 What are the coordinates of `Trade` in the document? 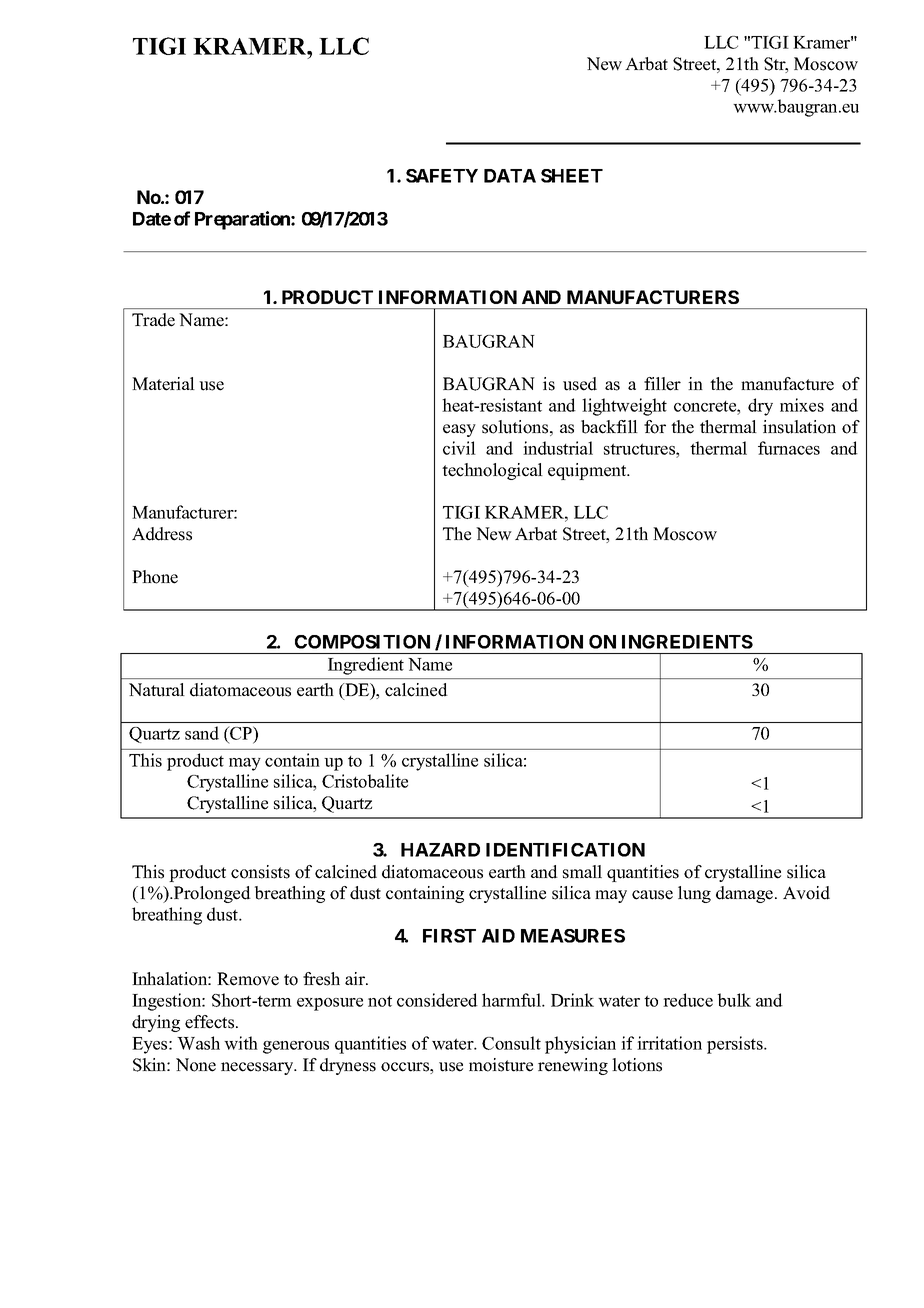 It's located at (153, 320).
